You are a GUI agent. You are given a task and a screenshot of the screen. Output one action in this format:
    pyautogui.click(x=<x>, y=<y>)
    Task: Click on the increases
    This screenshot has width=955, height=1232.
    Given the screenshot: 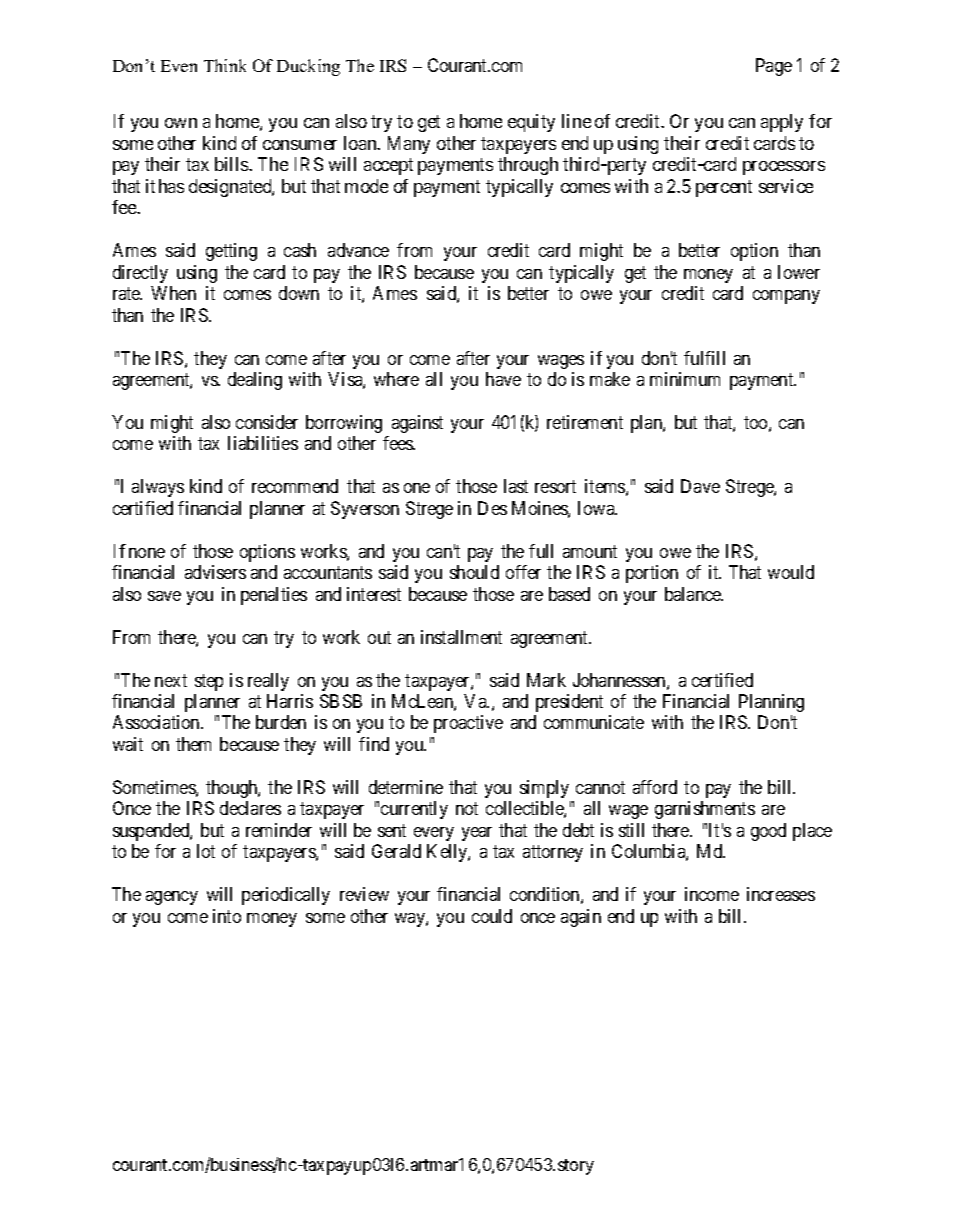 What is the action you would take?
    pyautogui.click(x=781, y=894)
